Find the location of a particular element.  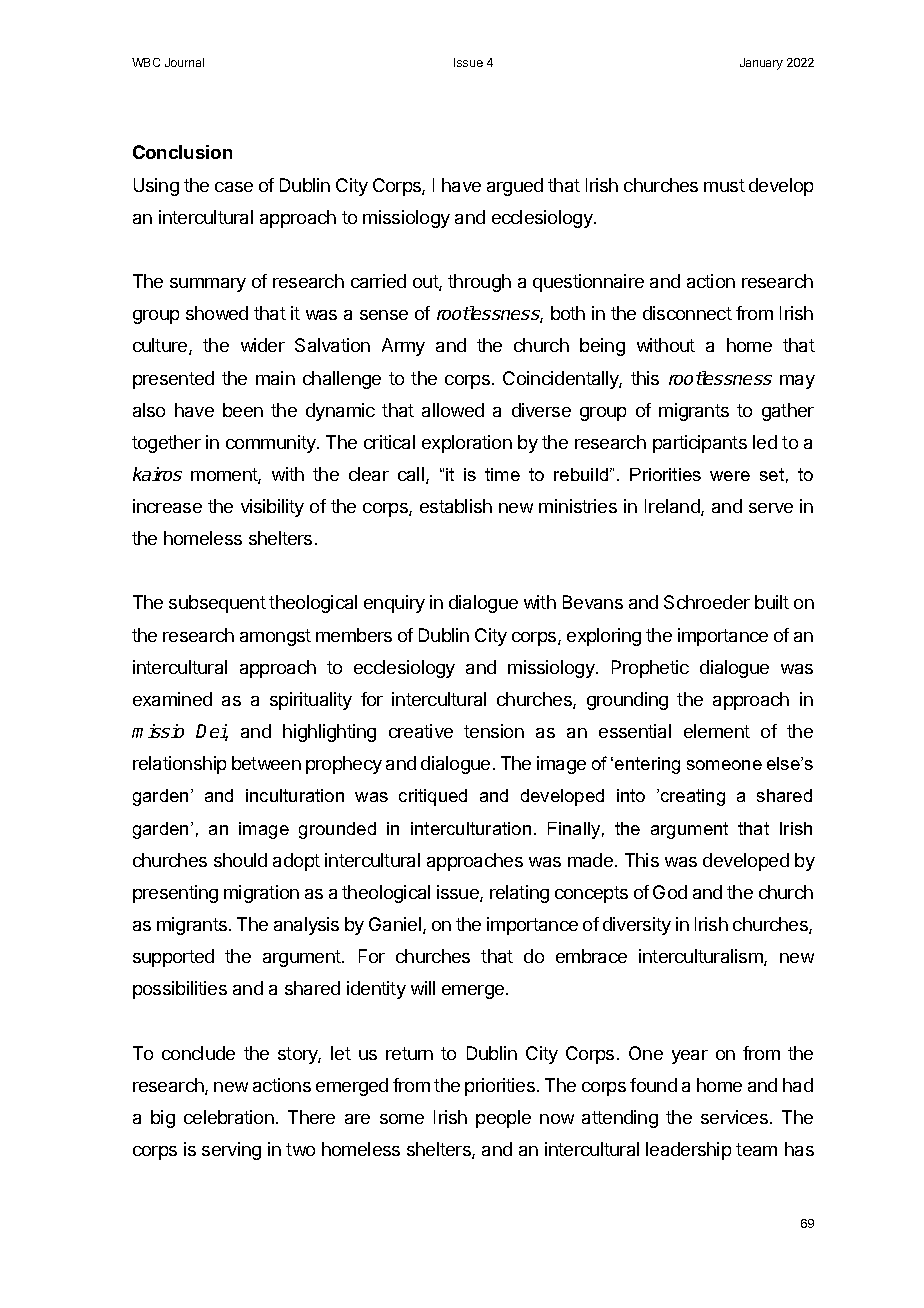

January is located at coordinates (761, 64).
